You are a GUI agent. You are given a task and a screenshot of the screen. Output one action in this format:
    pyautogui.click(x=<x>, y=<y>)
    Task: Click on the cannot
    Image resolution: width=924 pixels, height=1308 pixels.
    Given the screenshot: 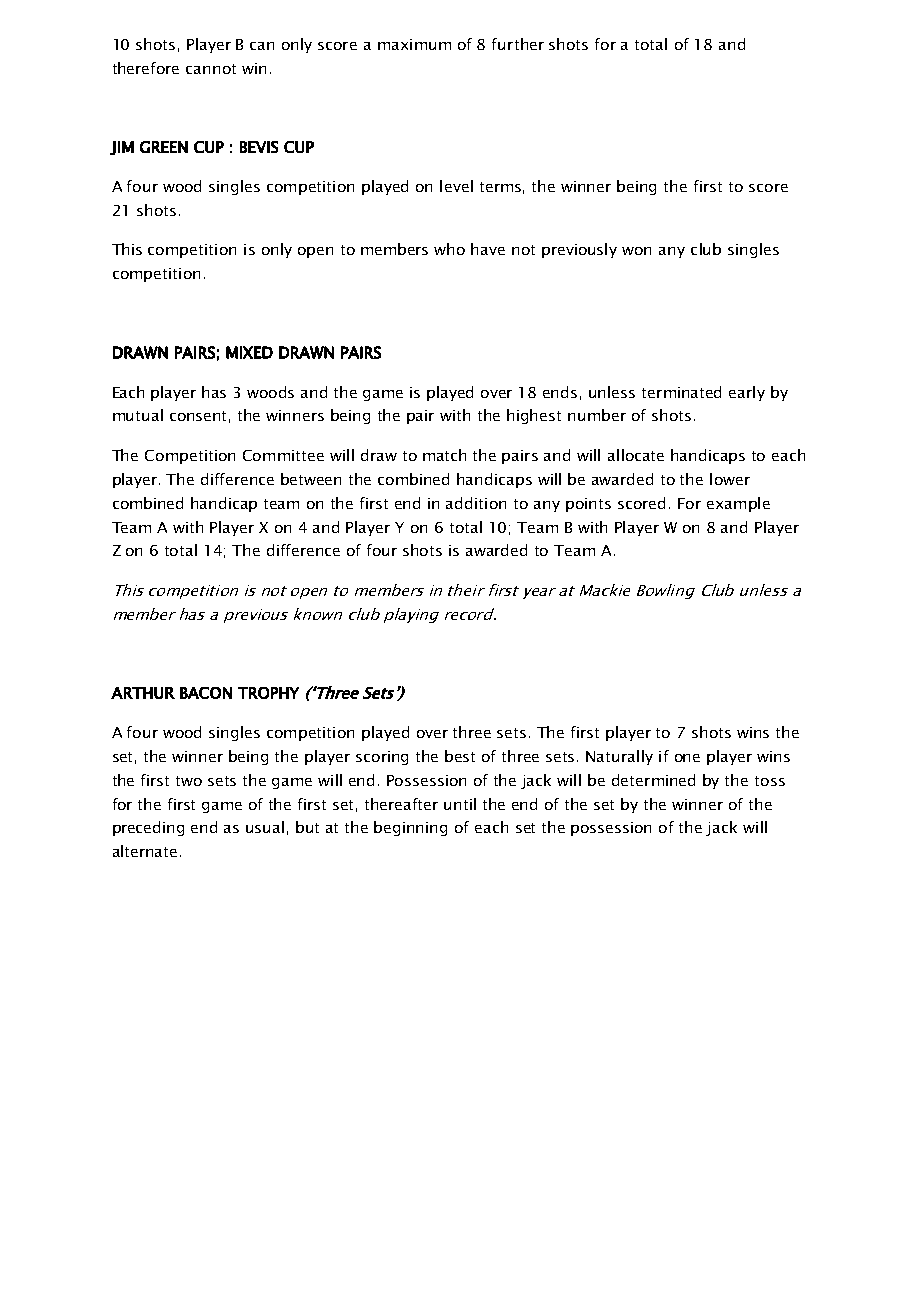 What is the action you would take?
    pyautogui.click(x=211, y=69)
